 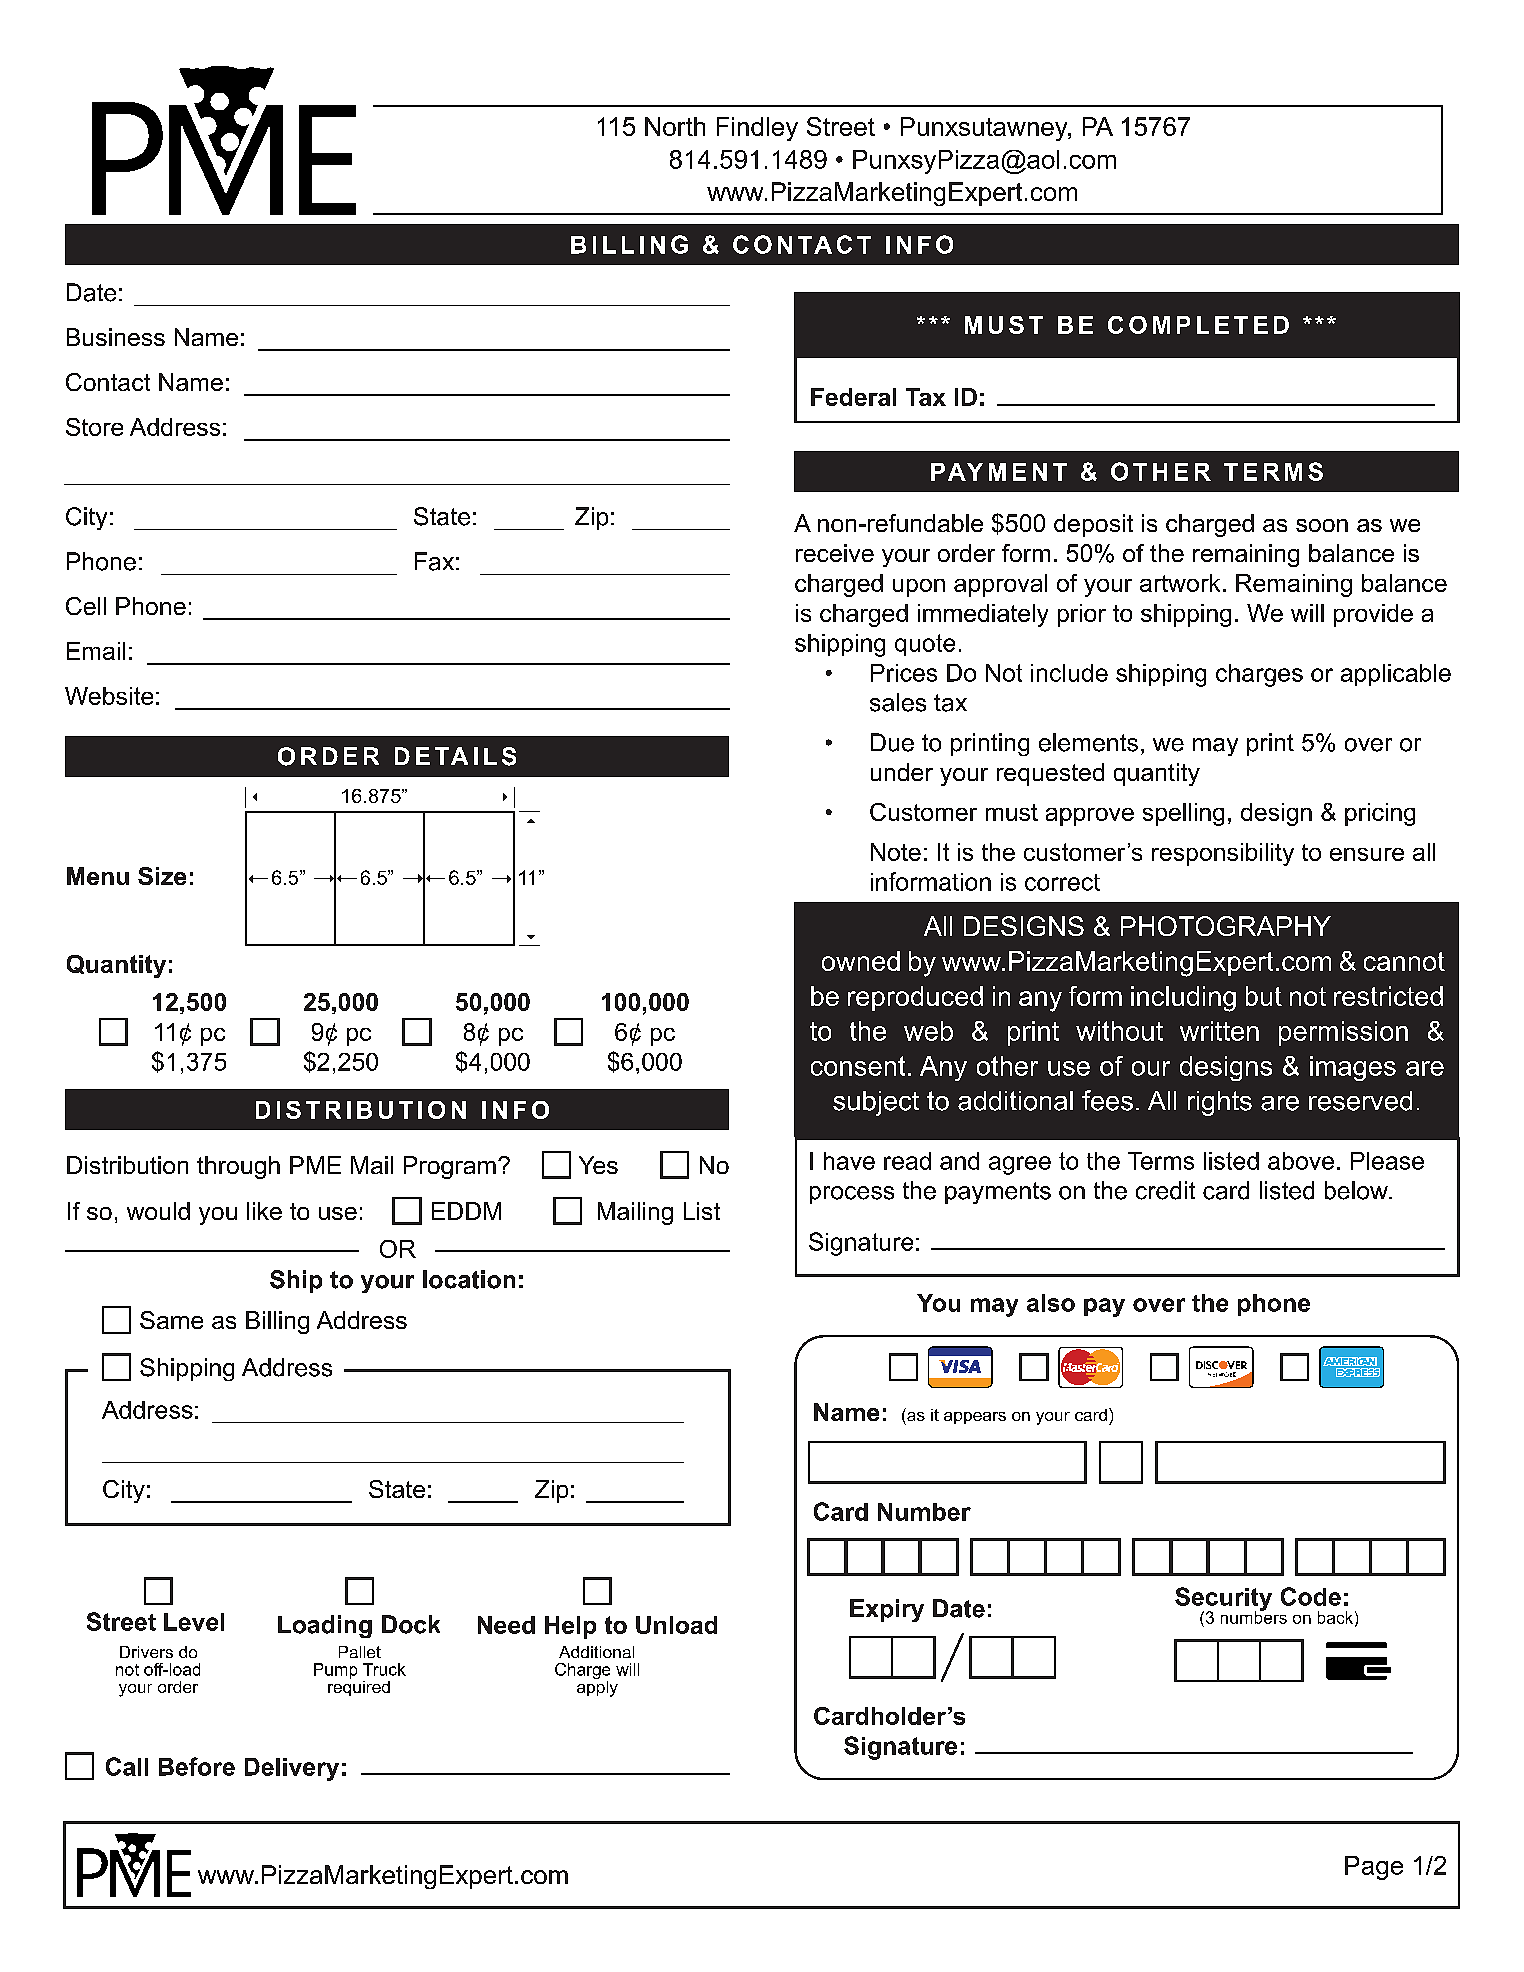 I want to click on credit, so click(x=1165, y=1190).
